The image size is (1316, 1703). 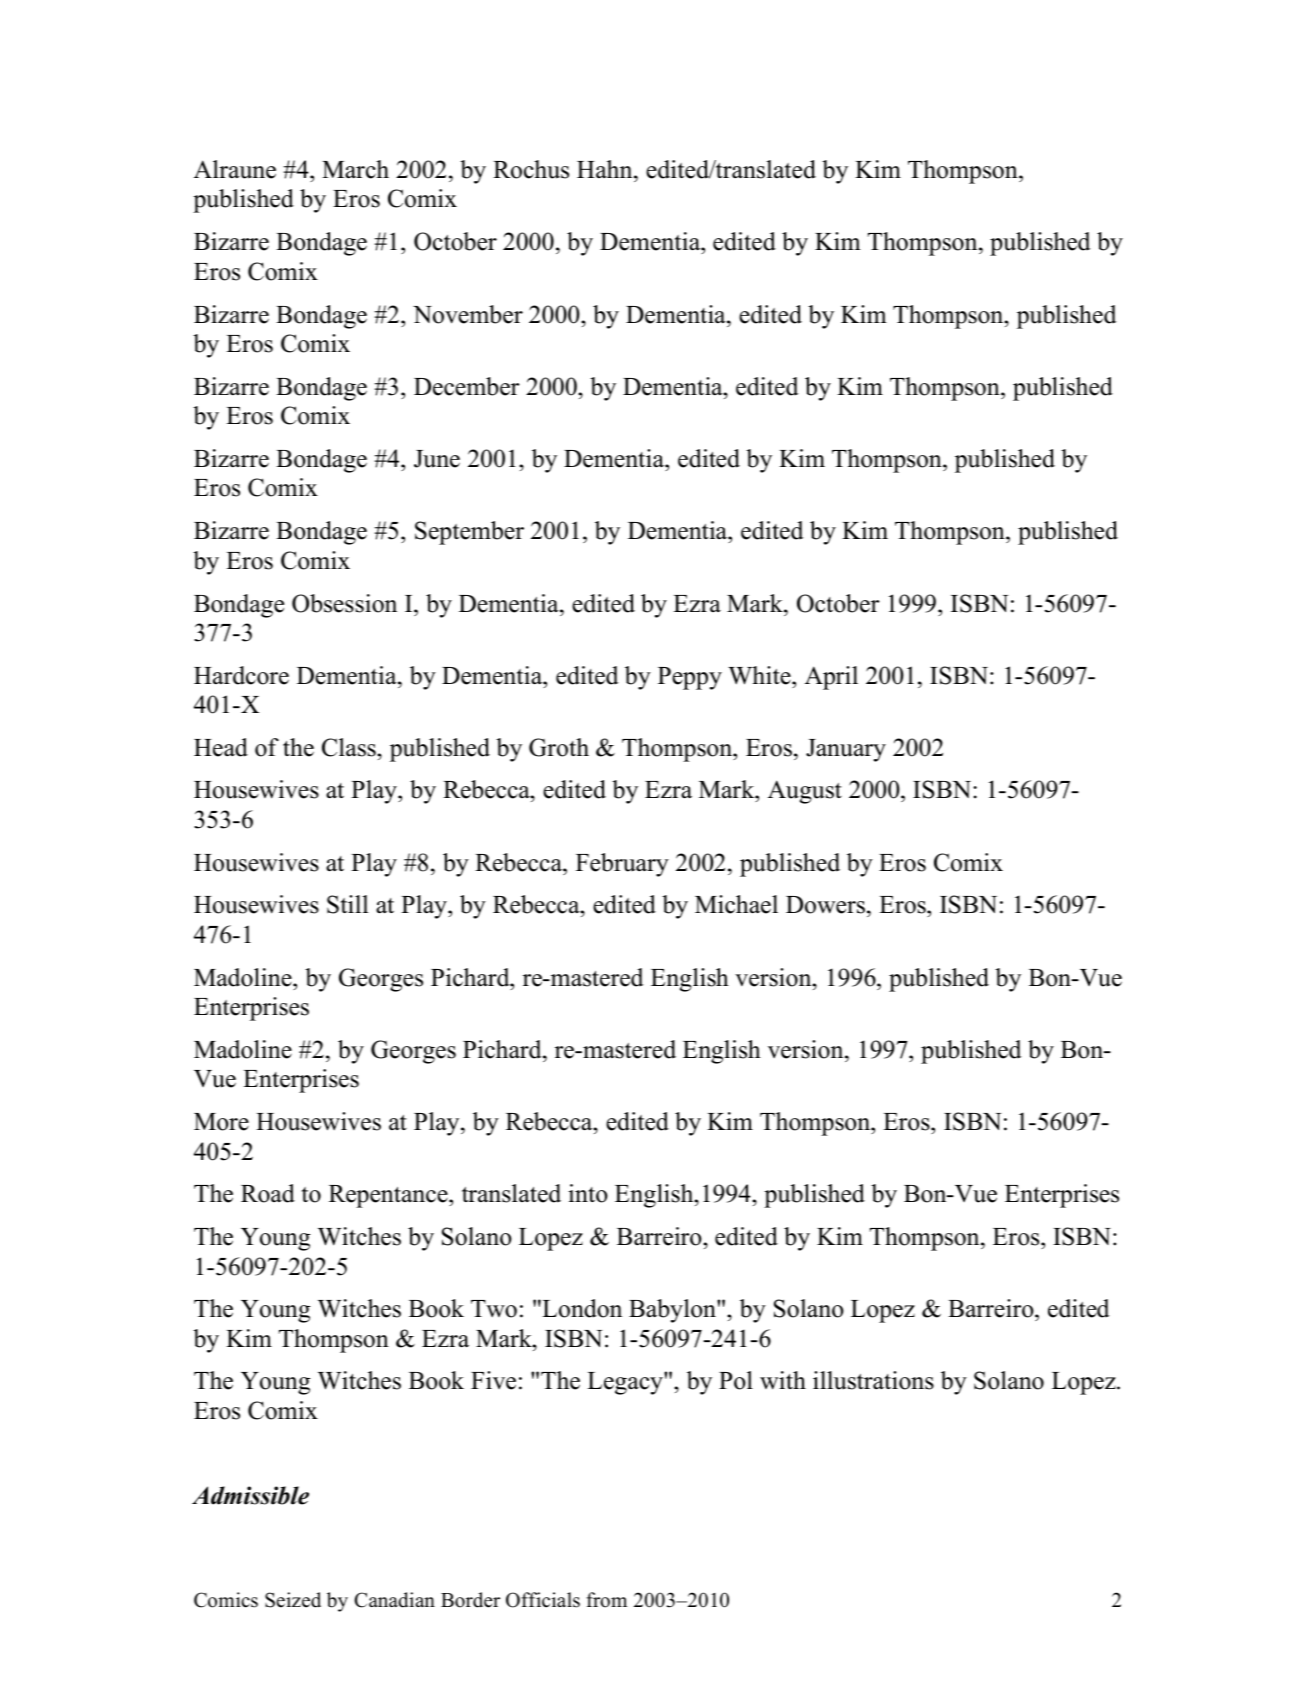 I want to click on Michael, so click(x=736, y=904).
